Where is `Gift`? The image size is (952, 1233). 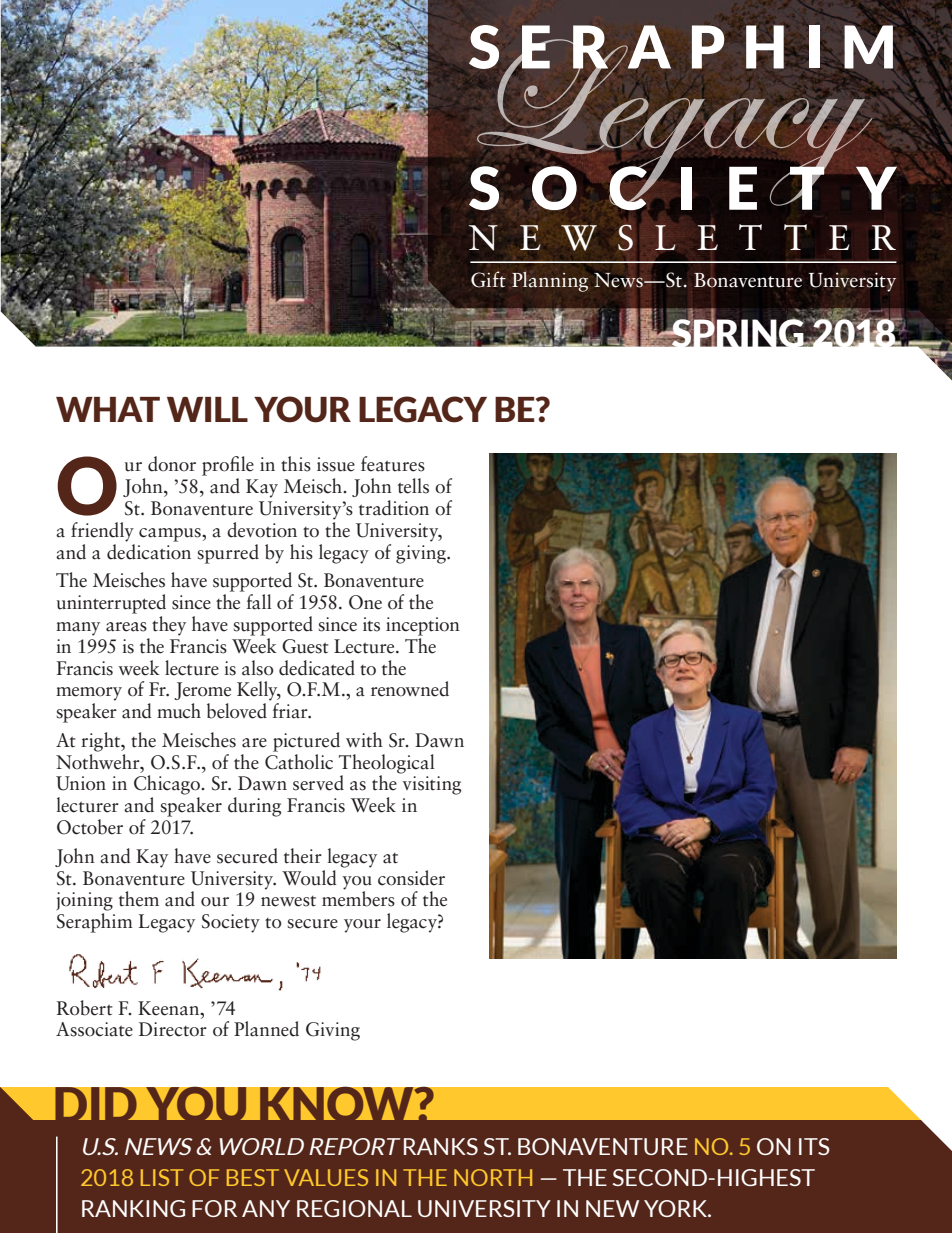 Gift is located at coordinates (488, 279).
